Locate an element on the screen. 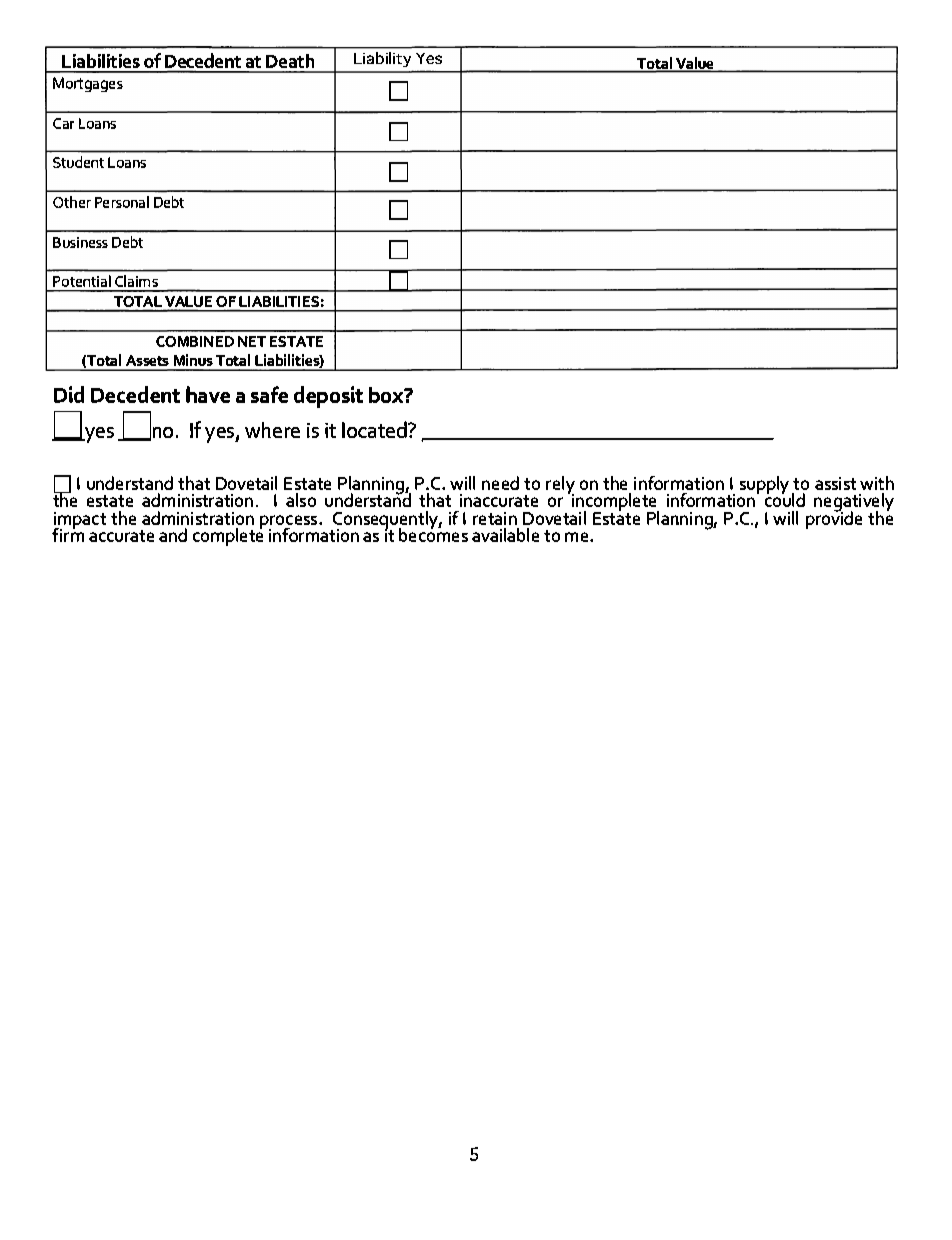  NET is located at coordinates (252, 341).
